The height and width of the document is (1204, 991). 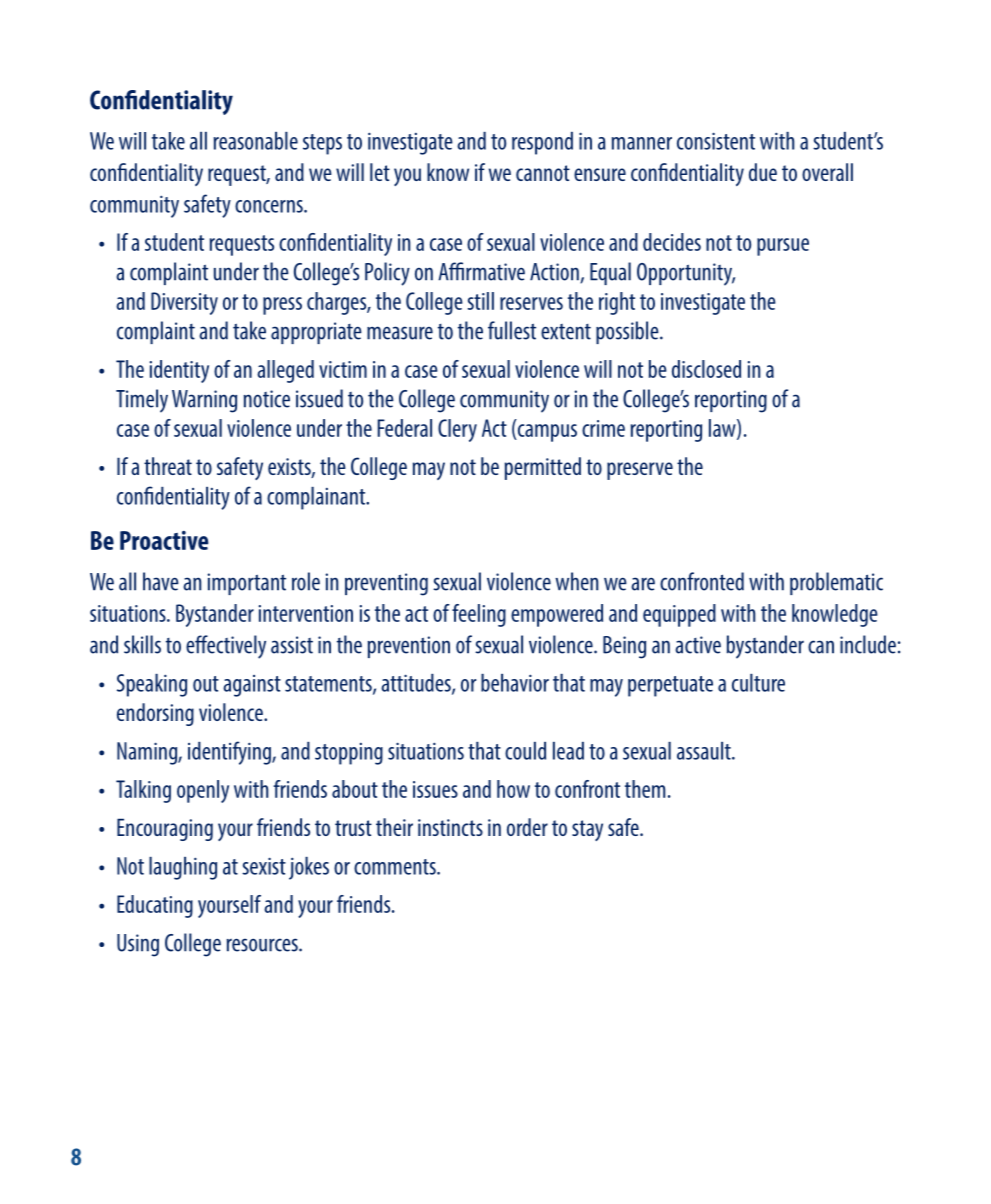 What do you see at coordinates (546, 433) in the document?
I see `campus` at bounding box center [546, 433].
